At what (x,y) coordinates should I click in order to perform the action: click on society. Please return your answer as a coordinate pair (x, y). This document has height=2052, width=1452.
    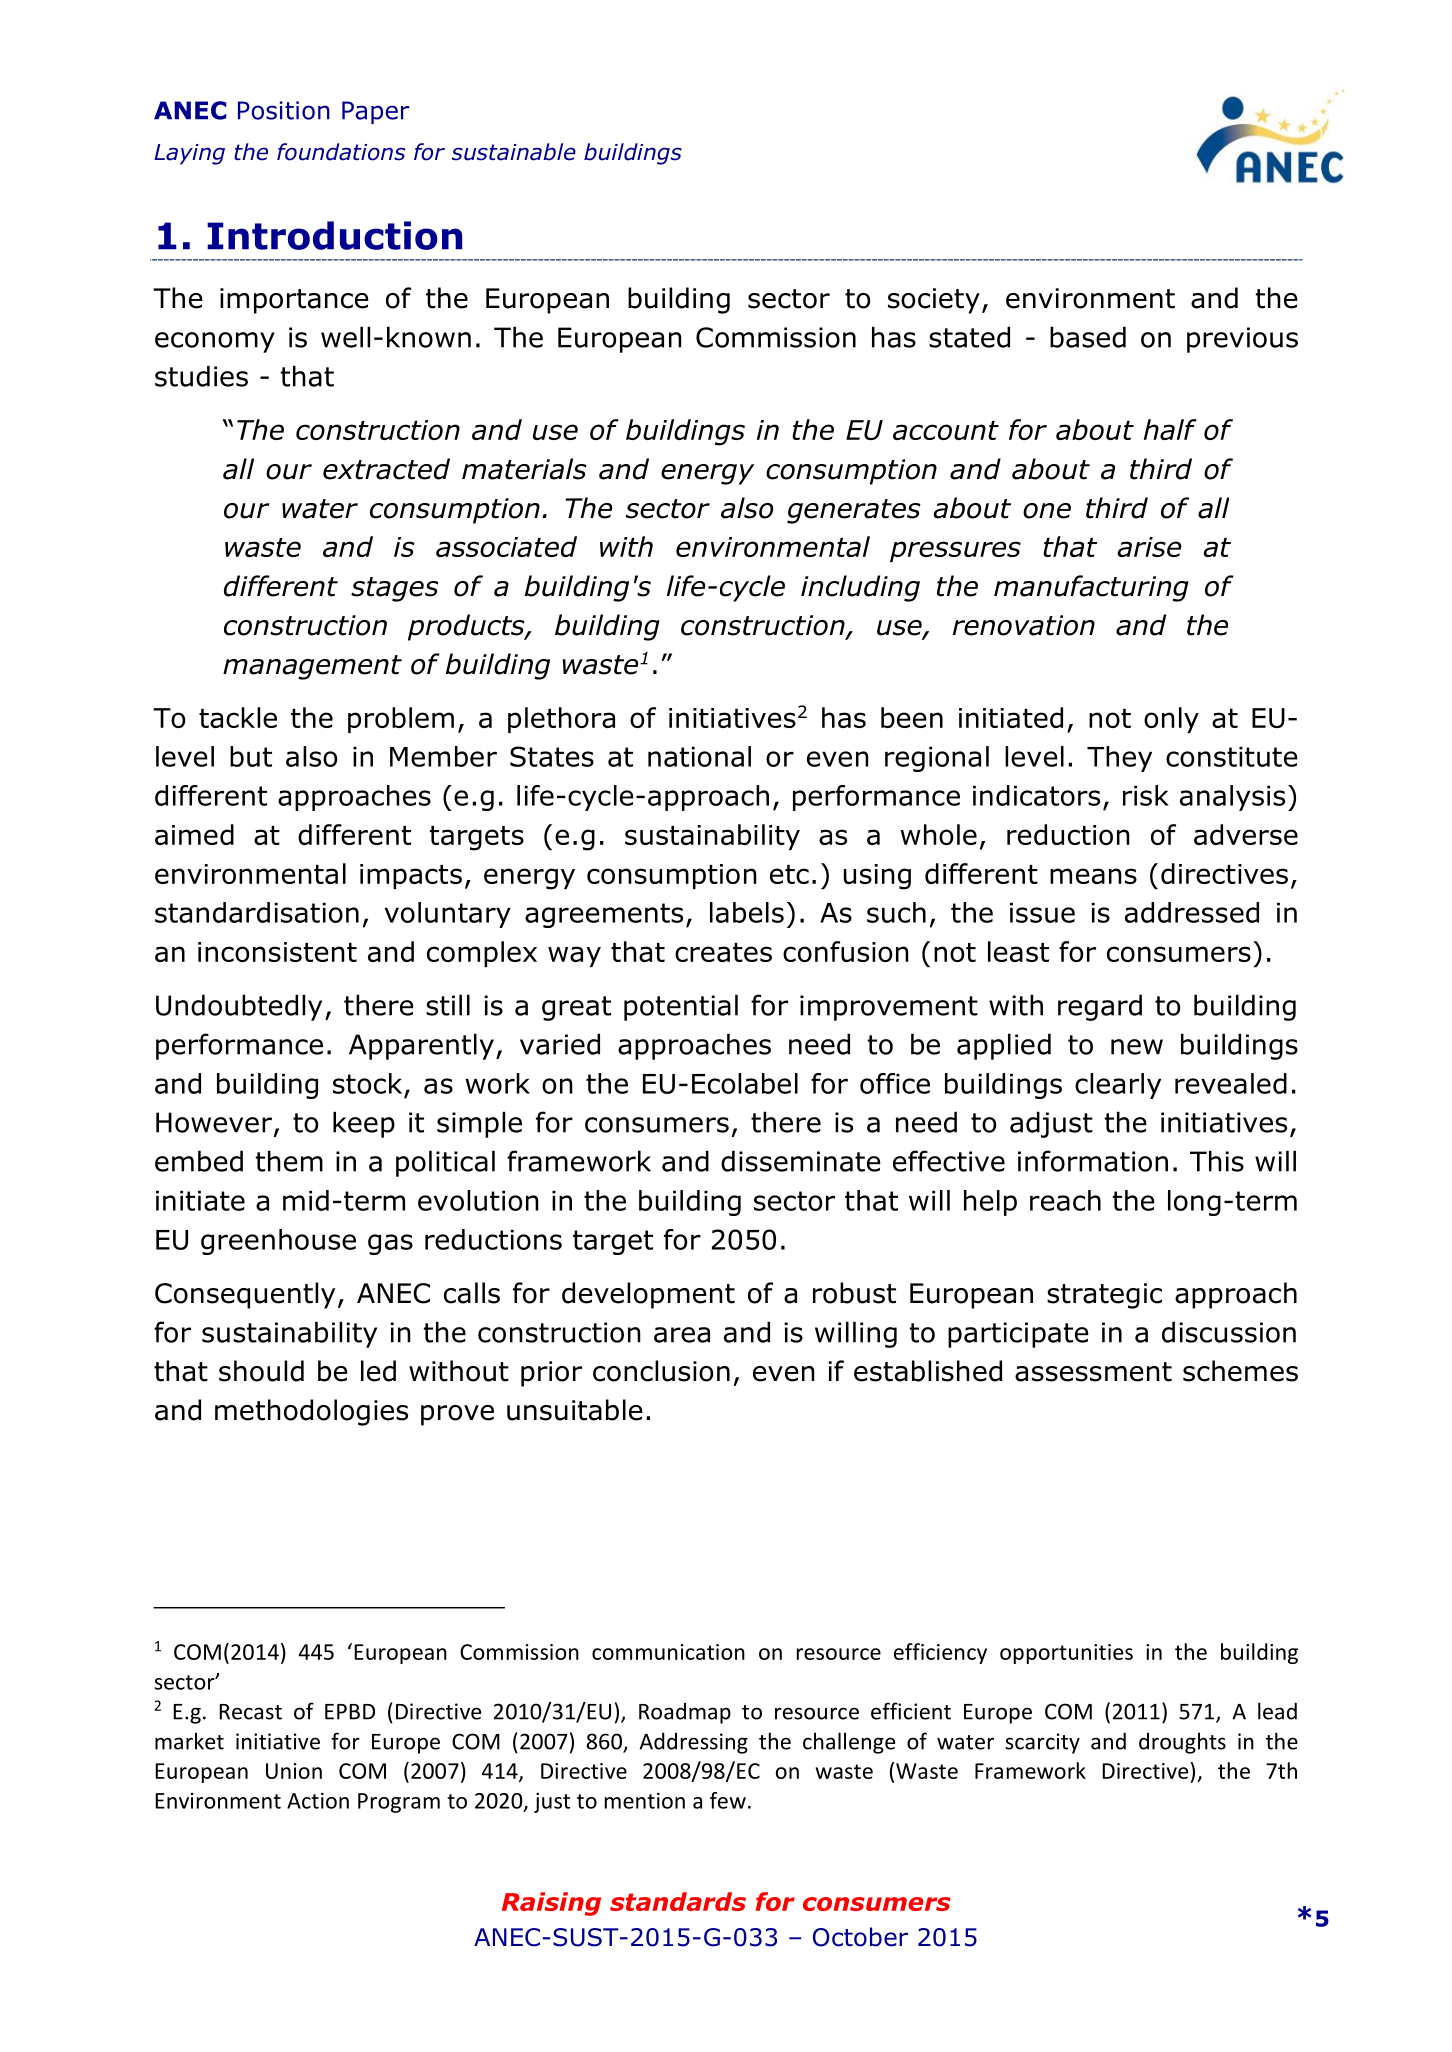
    Looking at the image, I should click on (934, 301).
